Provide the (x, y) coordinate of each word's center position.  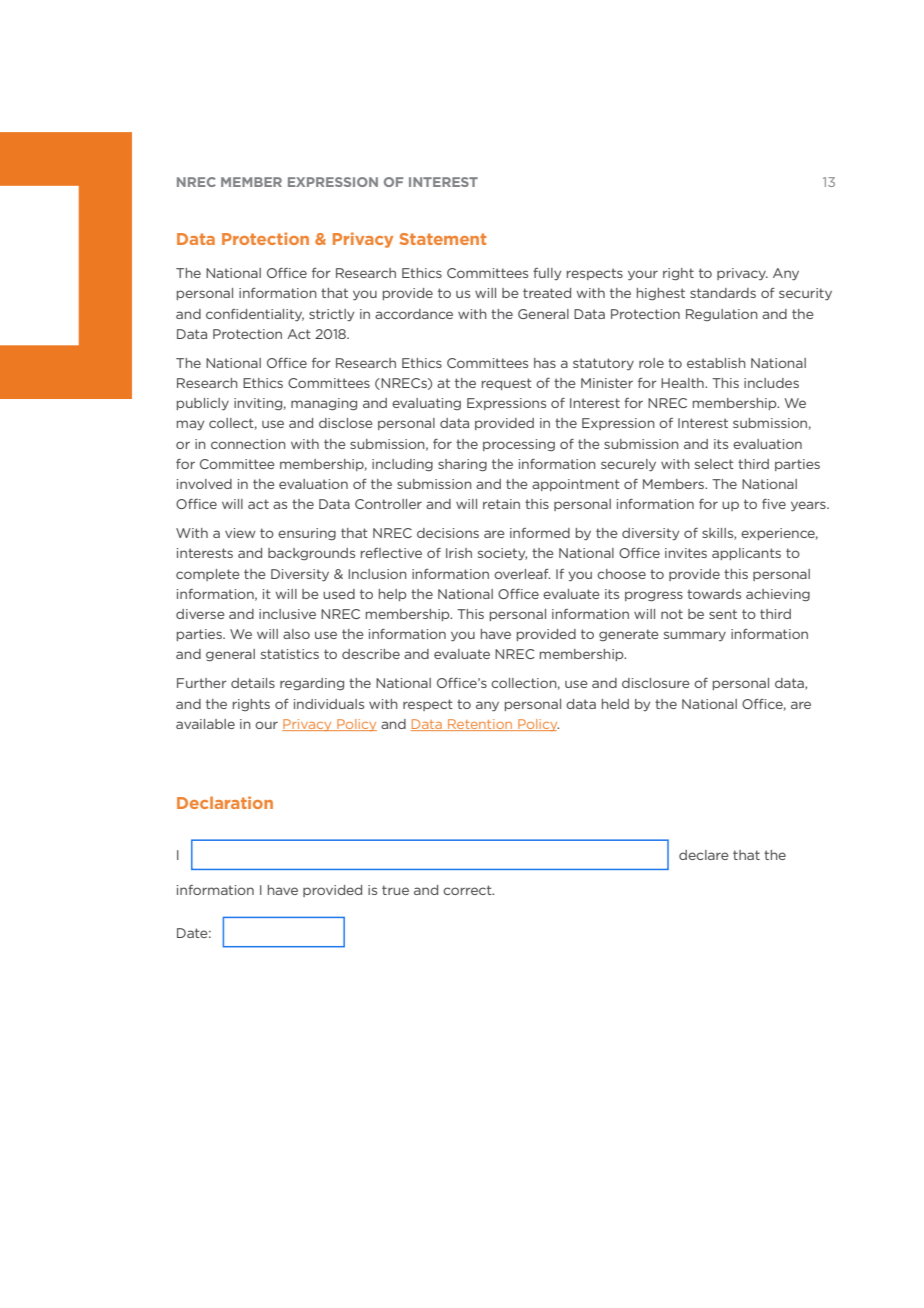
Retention (480, 725)
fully (547, 274)
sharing (462, 465)
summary (695, 636)
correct (468, 890)
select (714, 464)
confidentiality (255, 315)
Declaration (225, 802)
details (253, 683)
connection (248, 444)
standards (723, 293)
